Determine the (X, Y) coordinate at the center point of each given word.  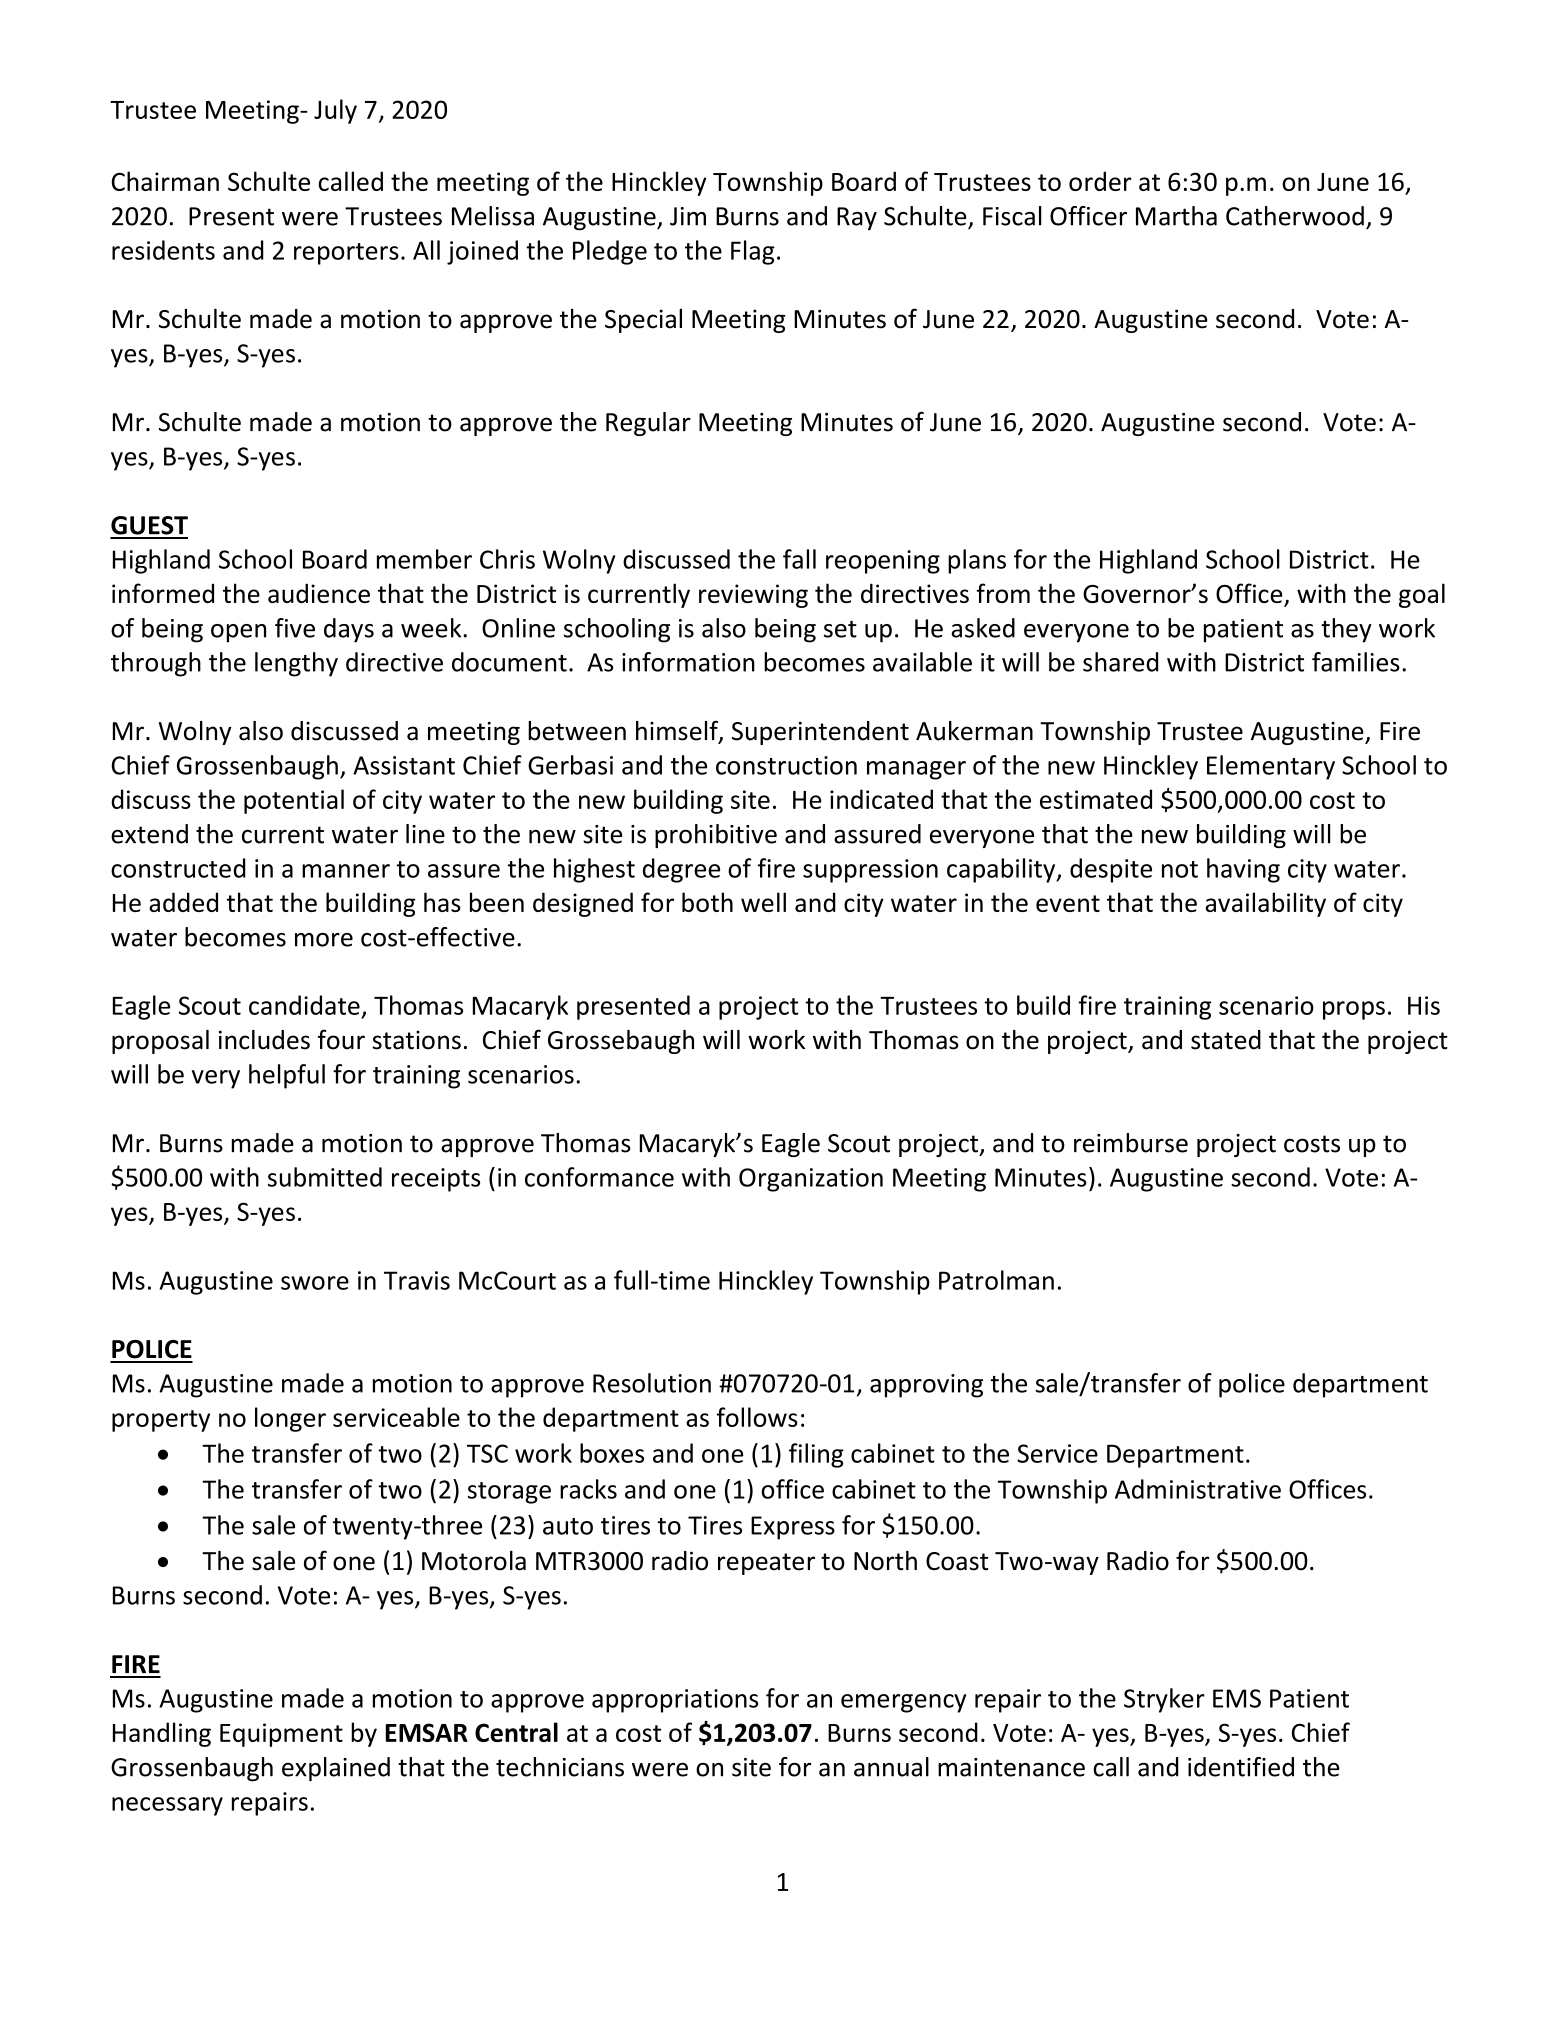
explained (336, 1769)
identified (1241, 1767)
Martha (1176, 216)
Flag (753, 252)
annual (891, 1767)
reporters (346, 254)
